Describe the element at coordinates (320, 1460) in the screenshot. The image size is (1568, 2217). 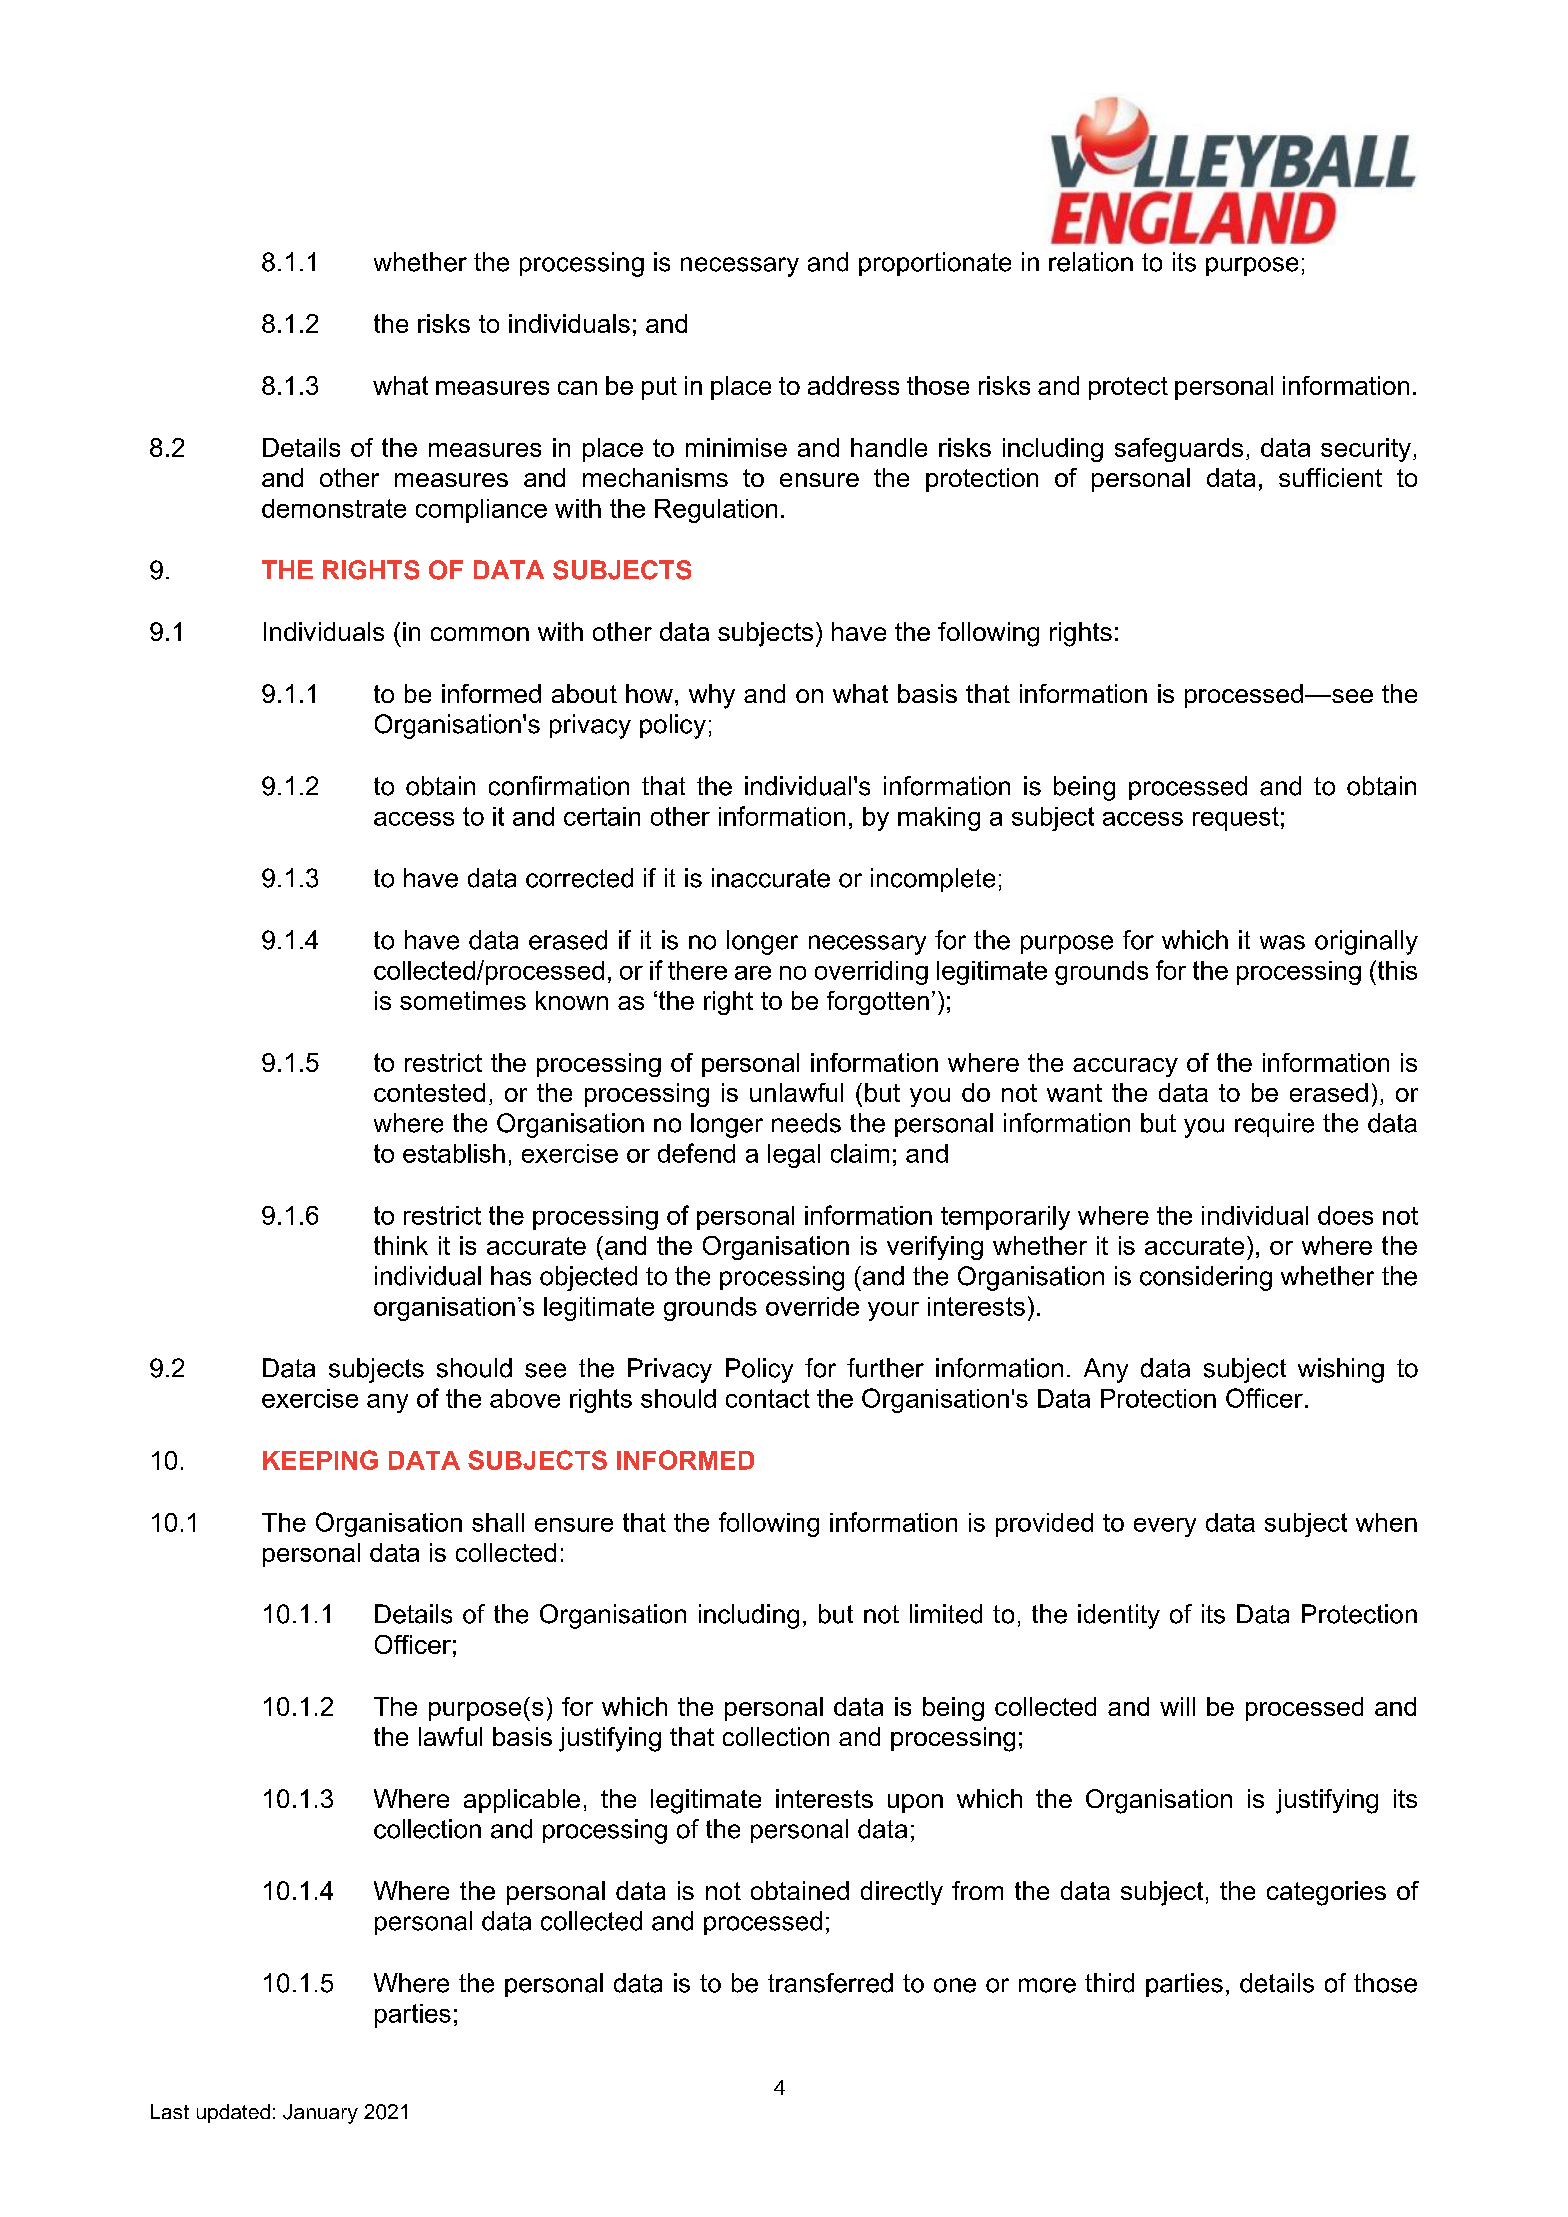
I see `KEEPING` at that location.
